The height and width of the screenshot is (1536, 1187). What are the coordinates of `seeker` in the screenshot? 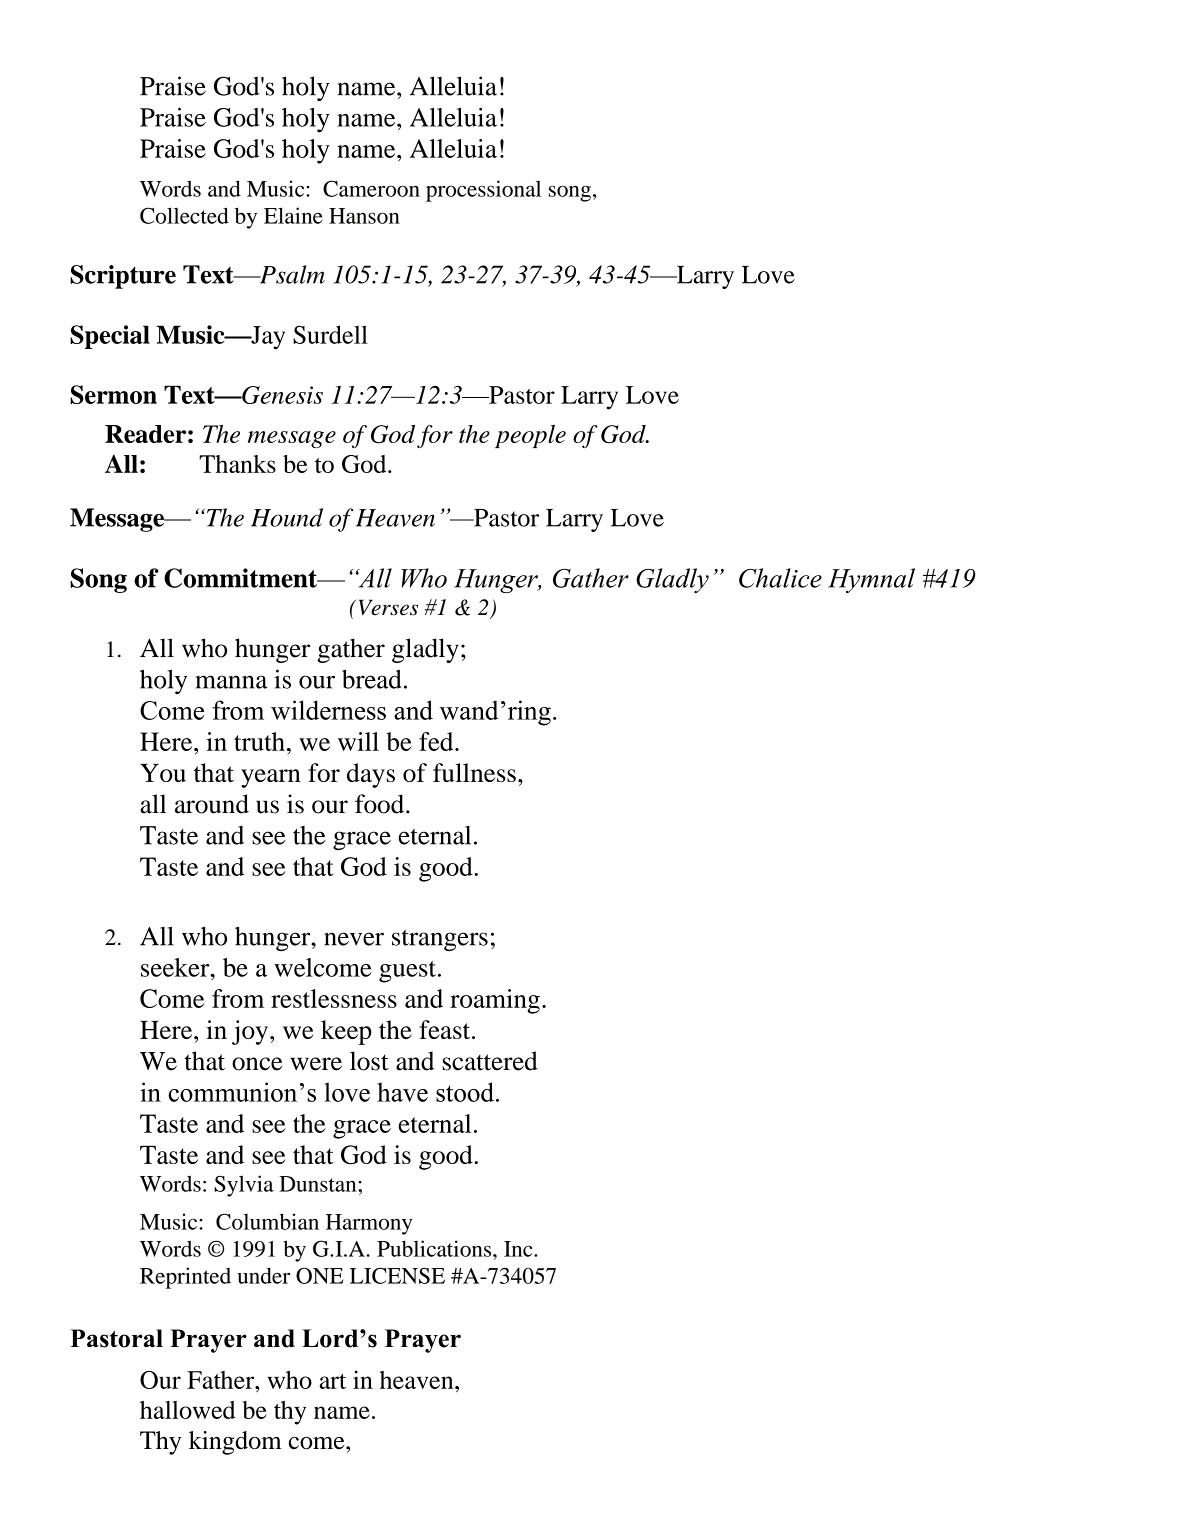 It's located at (176, 967).
